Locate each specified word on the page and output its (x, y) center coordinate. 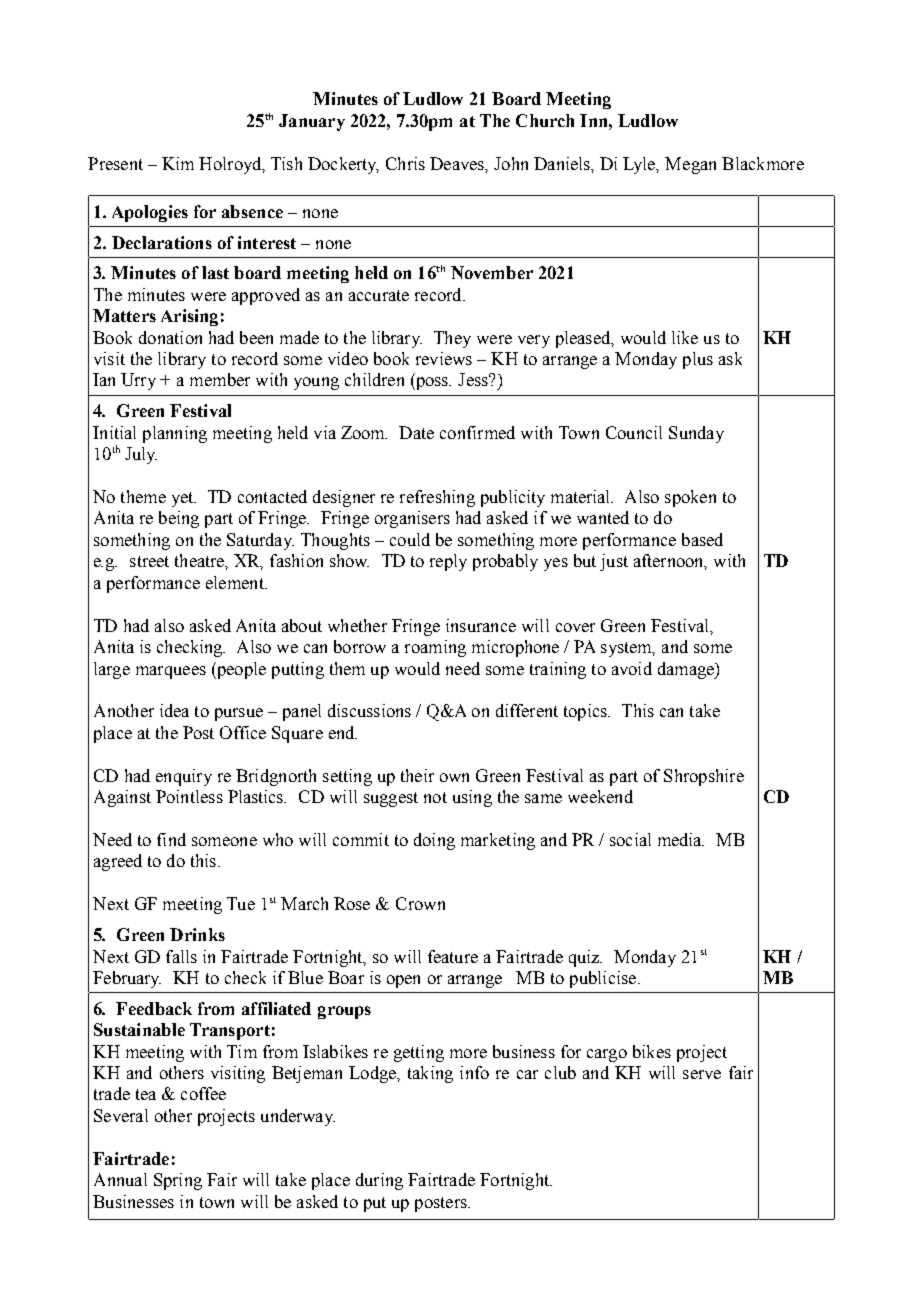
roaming (435, 648)
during (379, 1181)
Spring (178, 1181)
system (628, 649)
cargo (607, 1055)
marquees (171, 672)
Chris (405, 163)
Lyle (640, 165)
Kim (178, 163)
